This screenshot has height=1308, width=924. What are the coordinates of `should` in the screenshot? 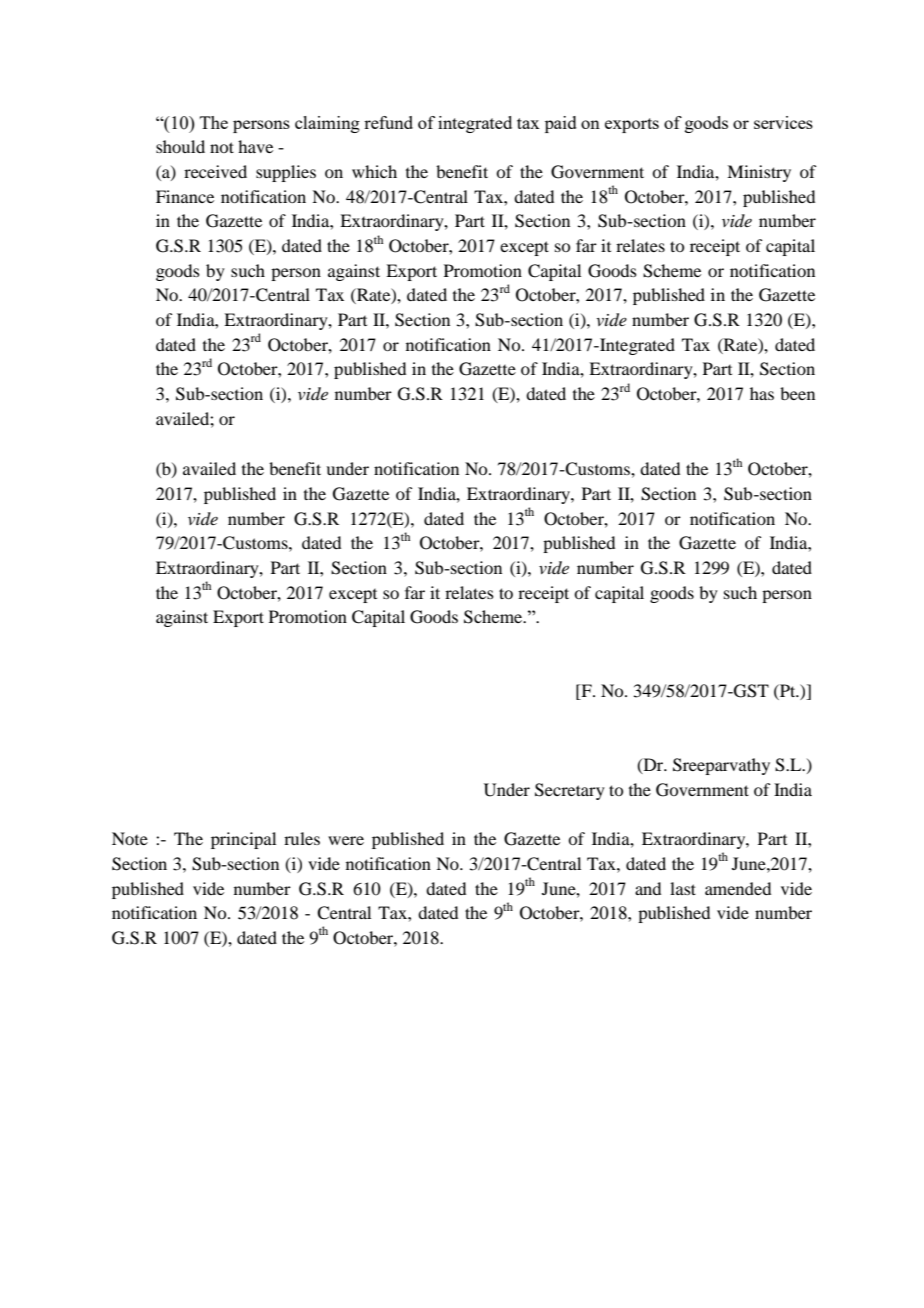 It's located at (180, 146).
